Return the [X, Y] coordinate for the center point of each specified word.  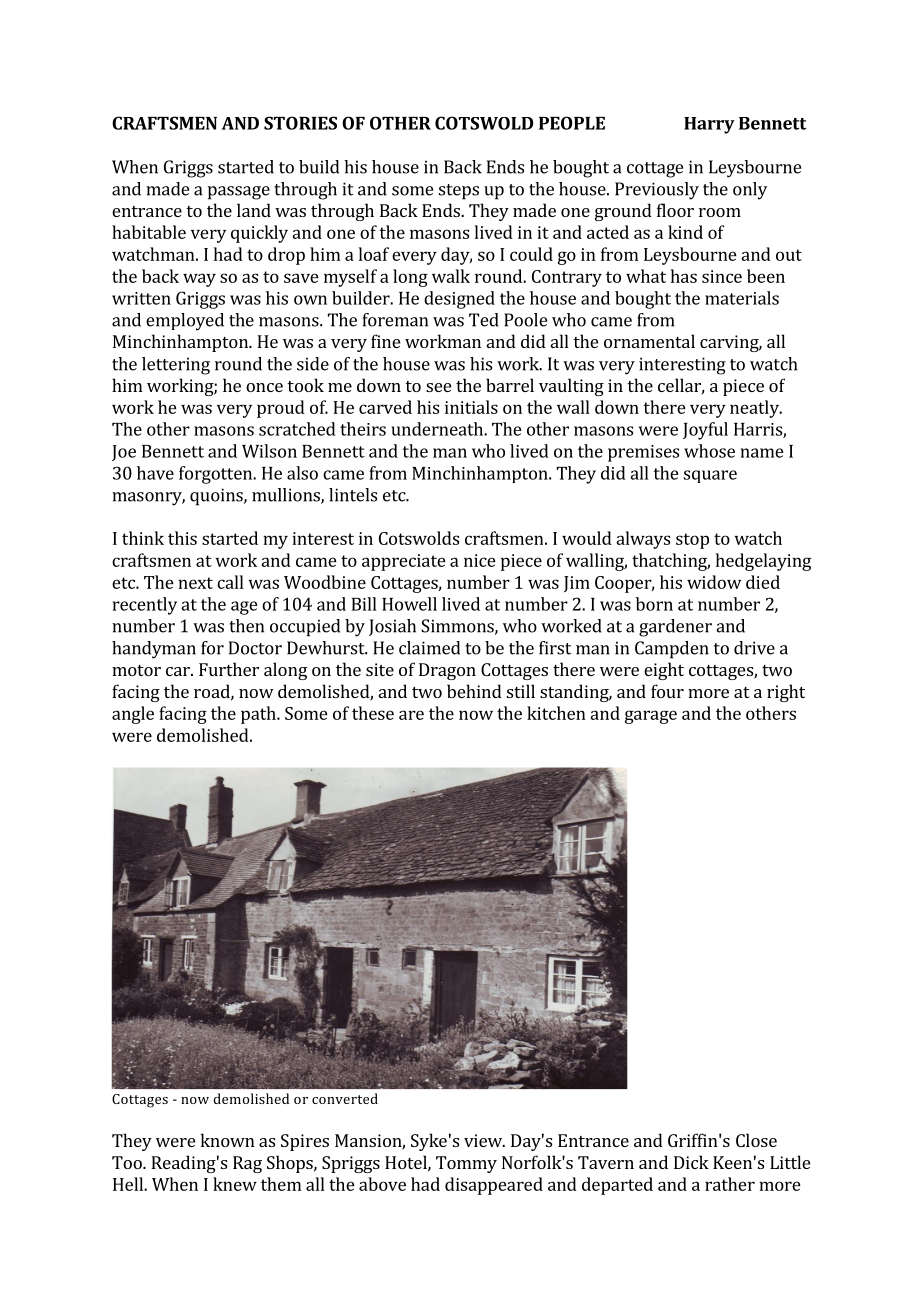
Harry [709, 125]
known [228, 1140]
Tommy [466, 1164]
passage [239, 193]
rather [730, 1184]
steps [459, 192]
